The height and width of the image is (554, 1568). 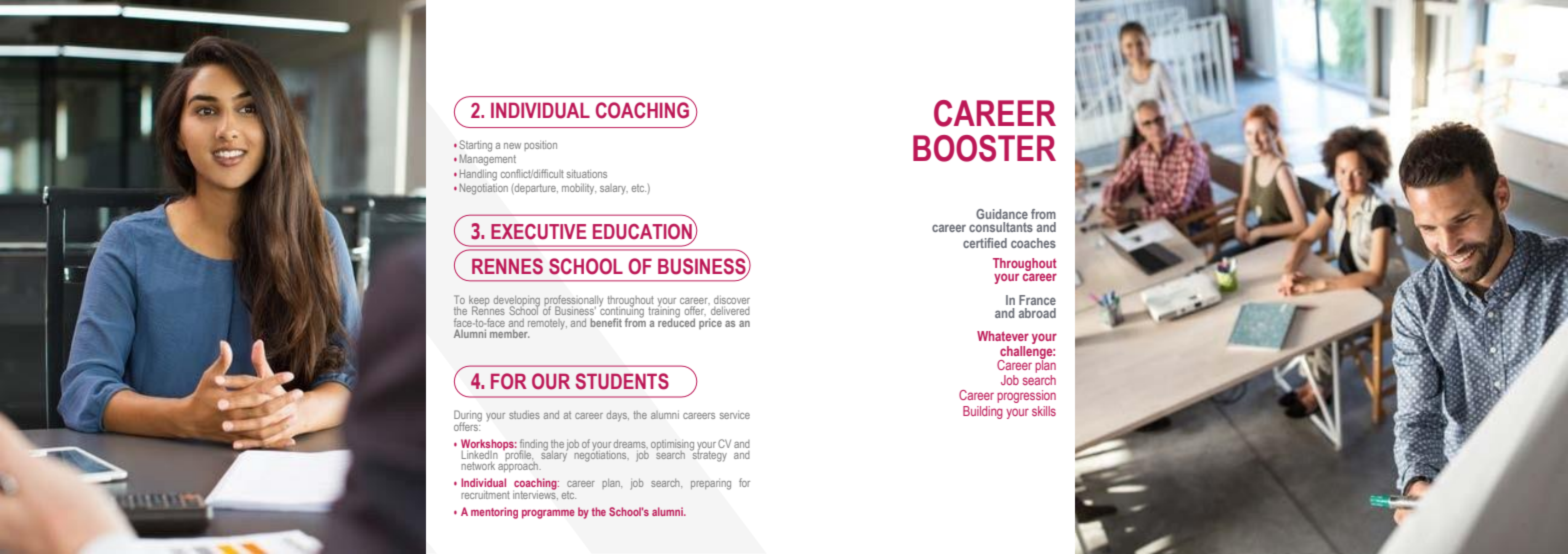 I want to click on studies, so click(x=524, y=415).
